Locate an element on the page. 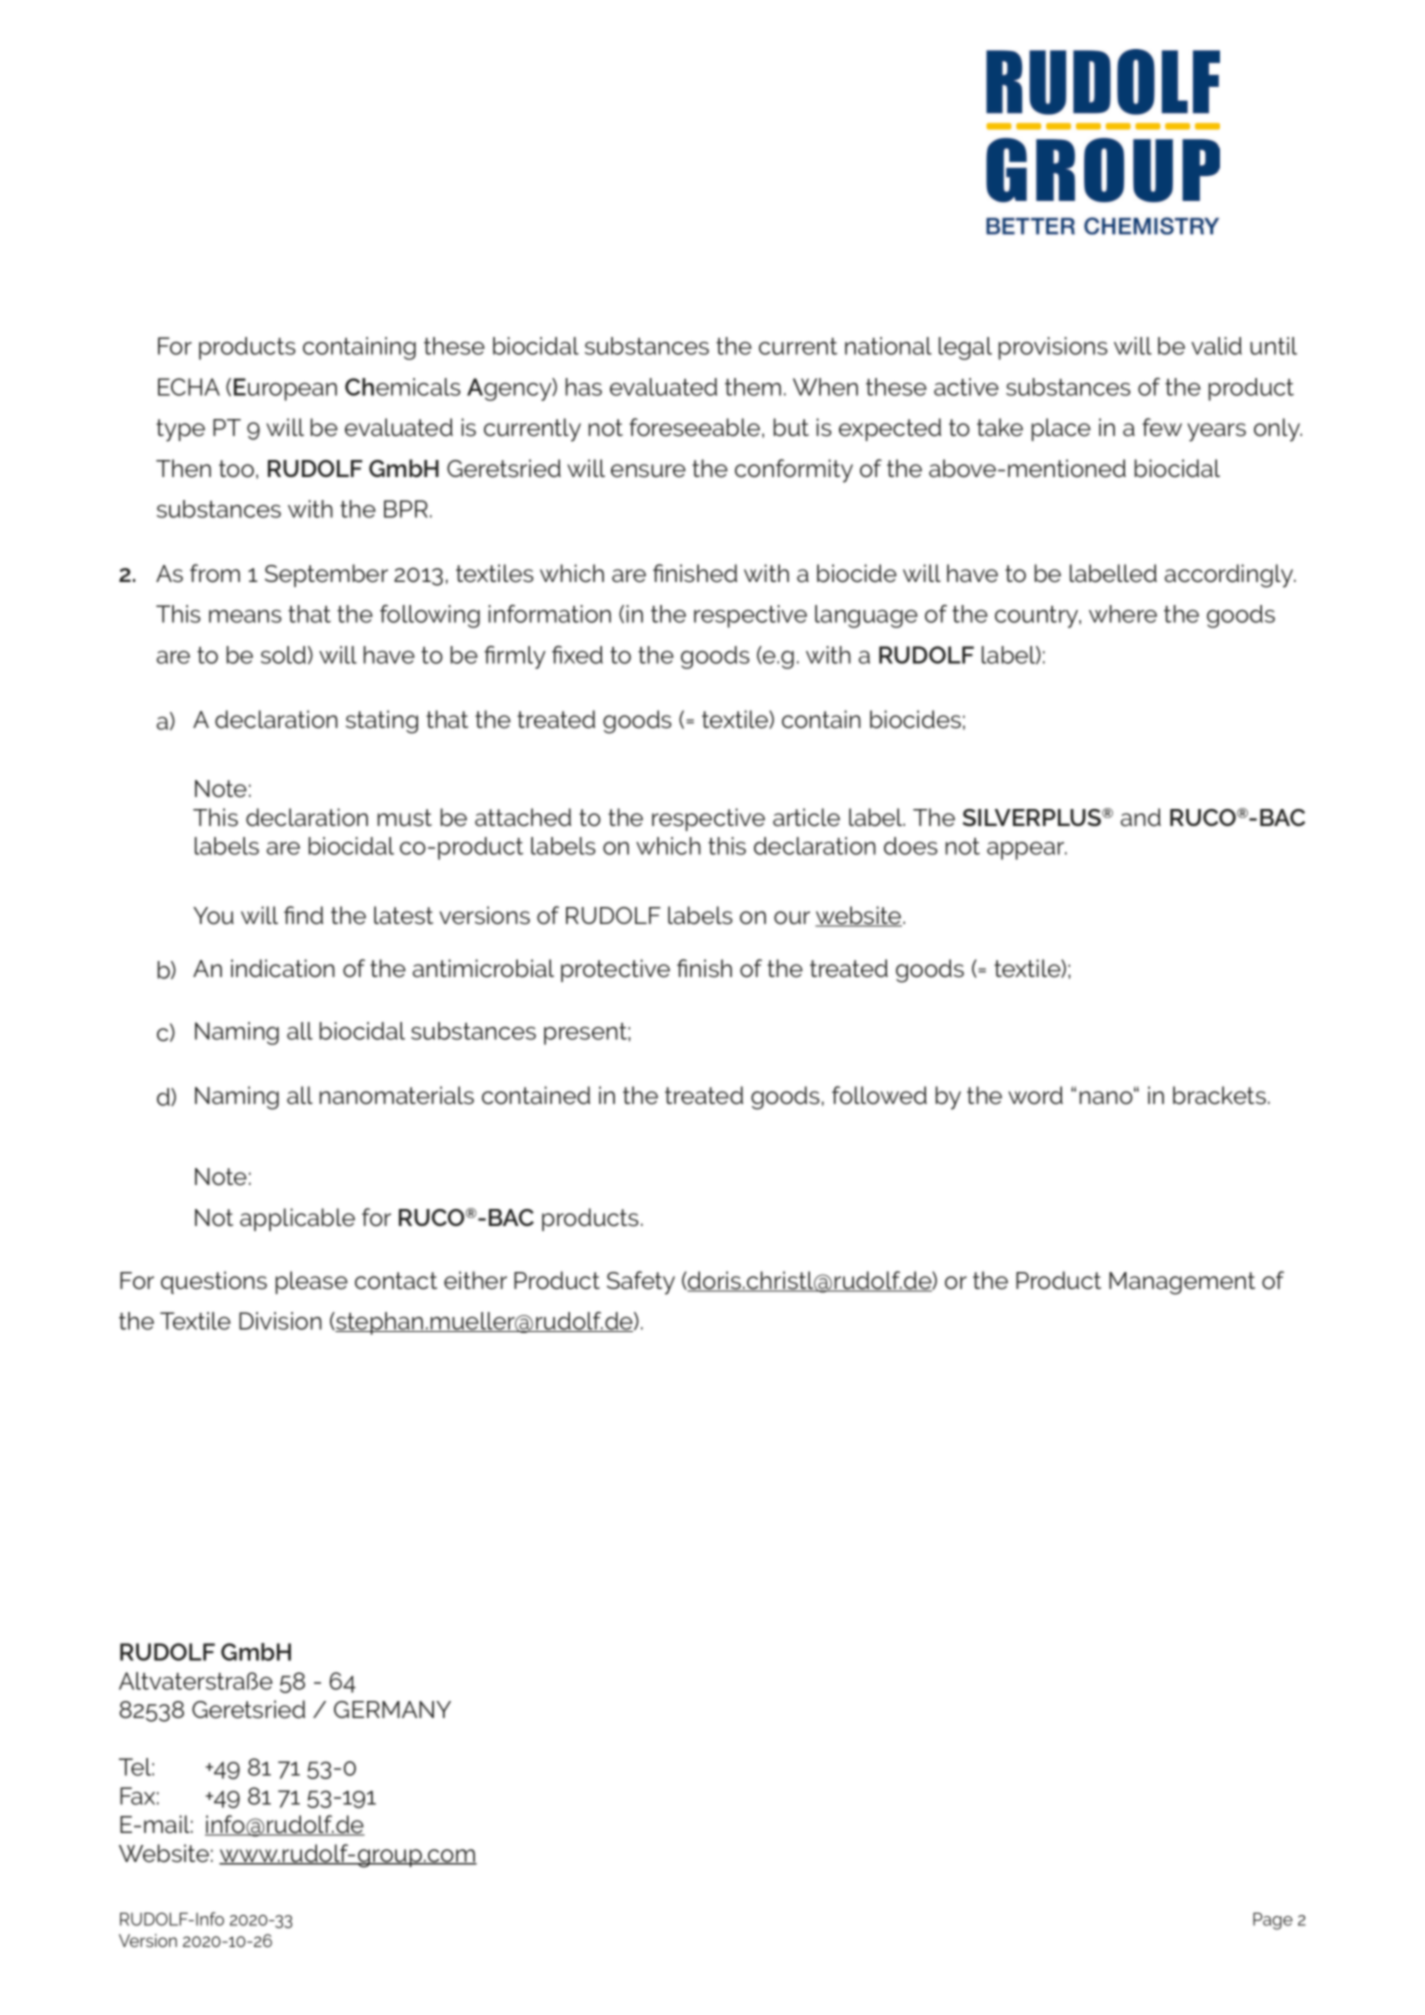 Image resolution: width=1425 pixels, height=2015 pixels. European is located at coordinates (285, 389).
